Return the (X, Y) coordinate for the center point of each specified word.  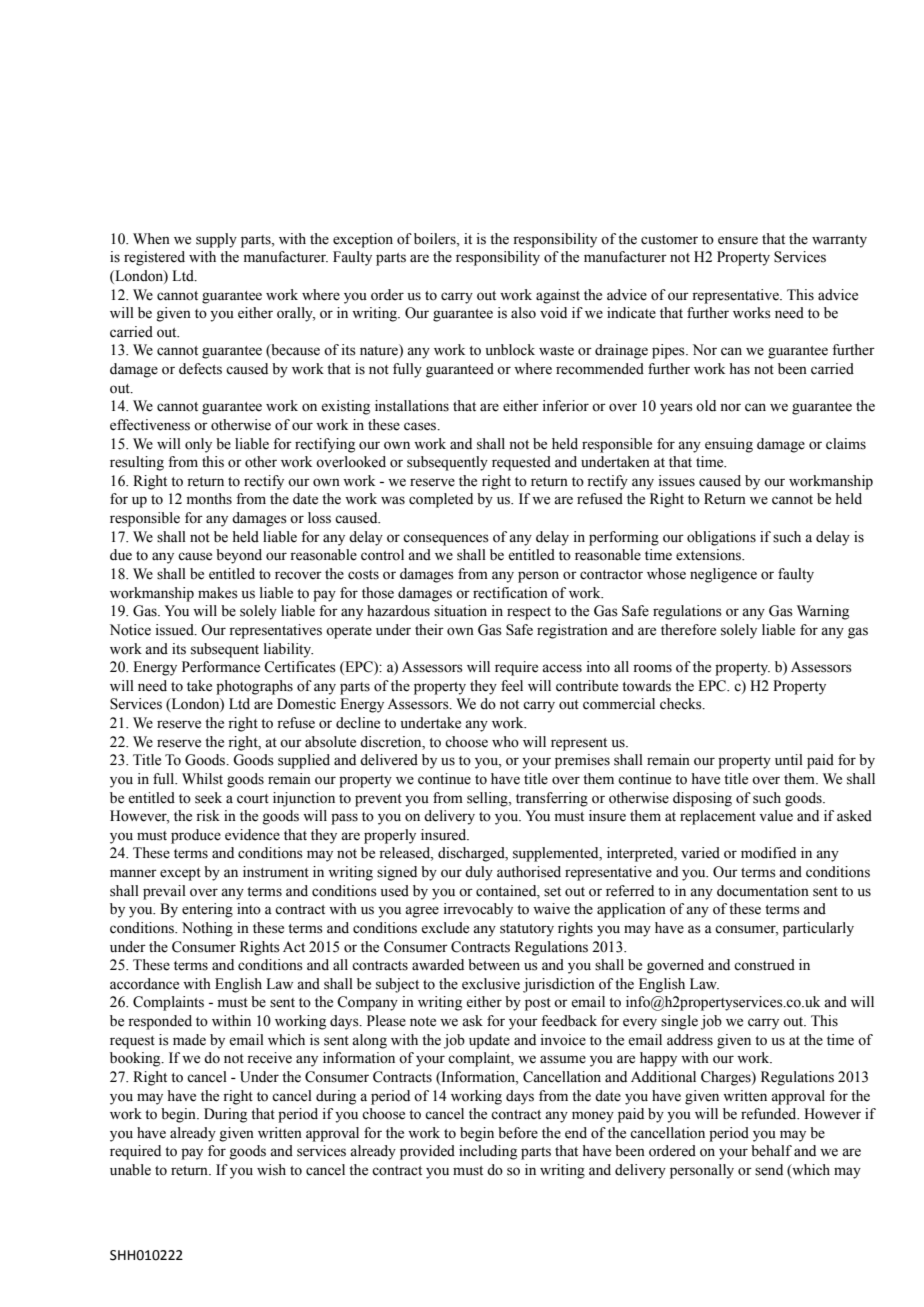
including (488, 1152)
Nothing (207, 929)
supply (216, 240)
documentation (763, 891)
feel (512, 686)
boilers (436, 239)
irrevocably (478, 910)
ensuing (729, 445)
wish (271, 1170)
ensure (738, 240)
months (209, 499)
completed (441, 500)
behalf (771, 1151)
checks (682, 704)
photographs (254, 687)
